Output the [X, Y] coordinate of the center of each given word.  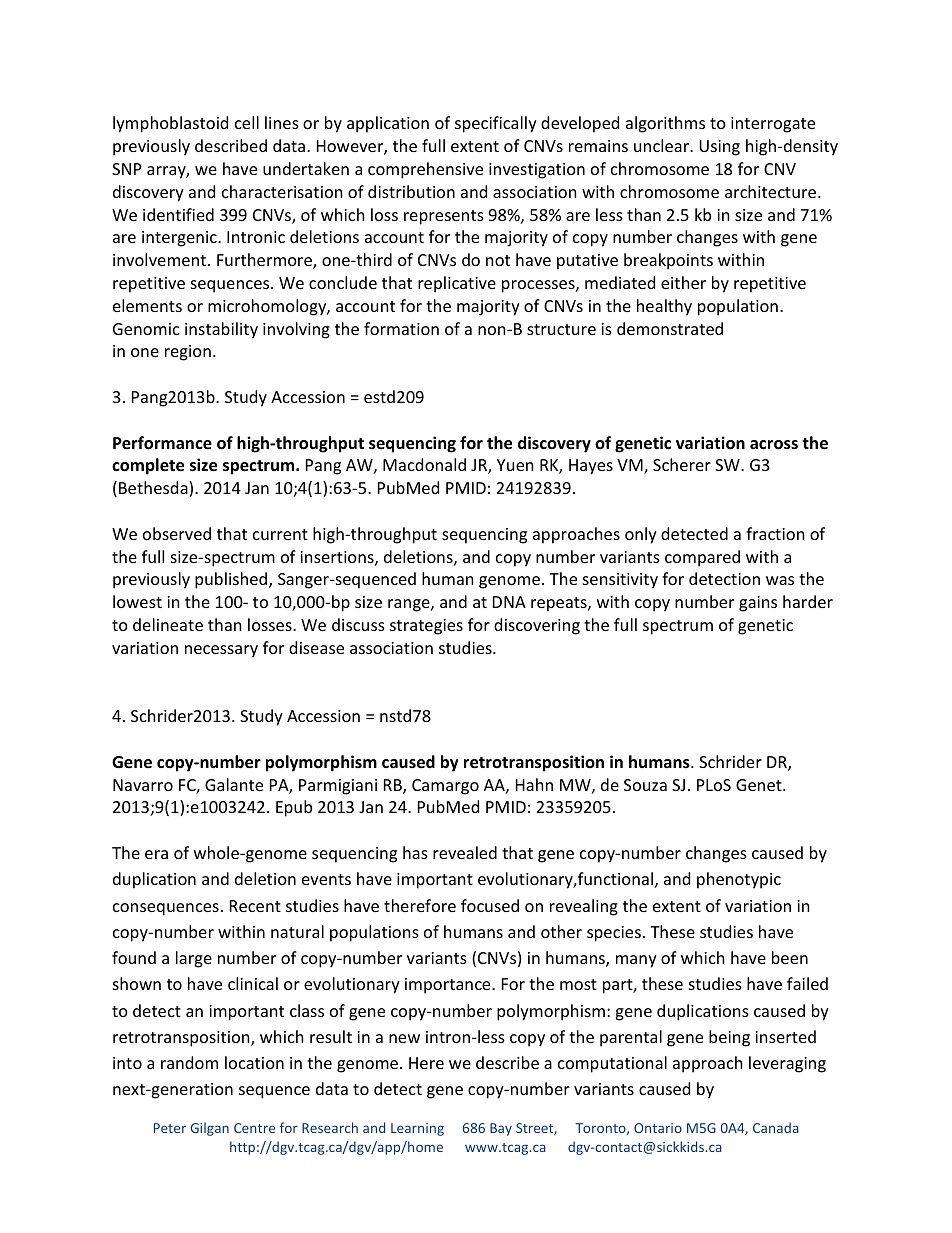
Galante [234, 784]
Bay [501, 1129]
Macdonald [424, 464]
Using [719, 148]
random [189, 1062]
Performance [162, 443]
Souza [645, 785]
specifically [496, 124]
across [774, 445]
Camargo [445, 787]
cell [247, 122]
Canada [776, 1127]
